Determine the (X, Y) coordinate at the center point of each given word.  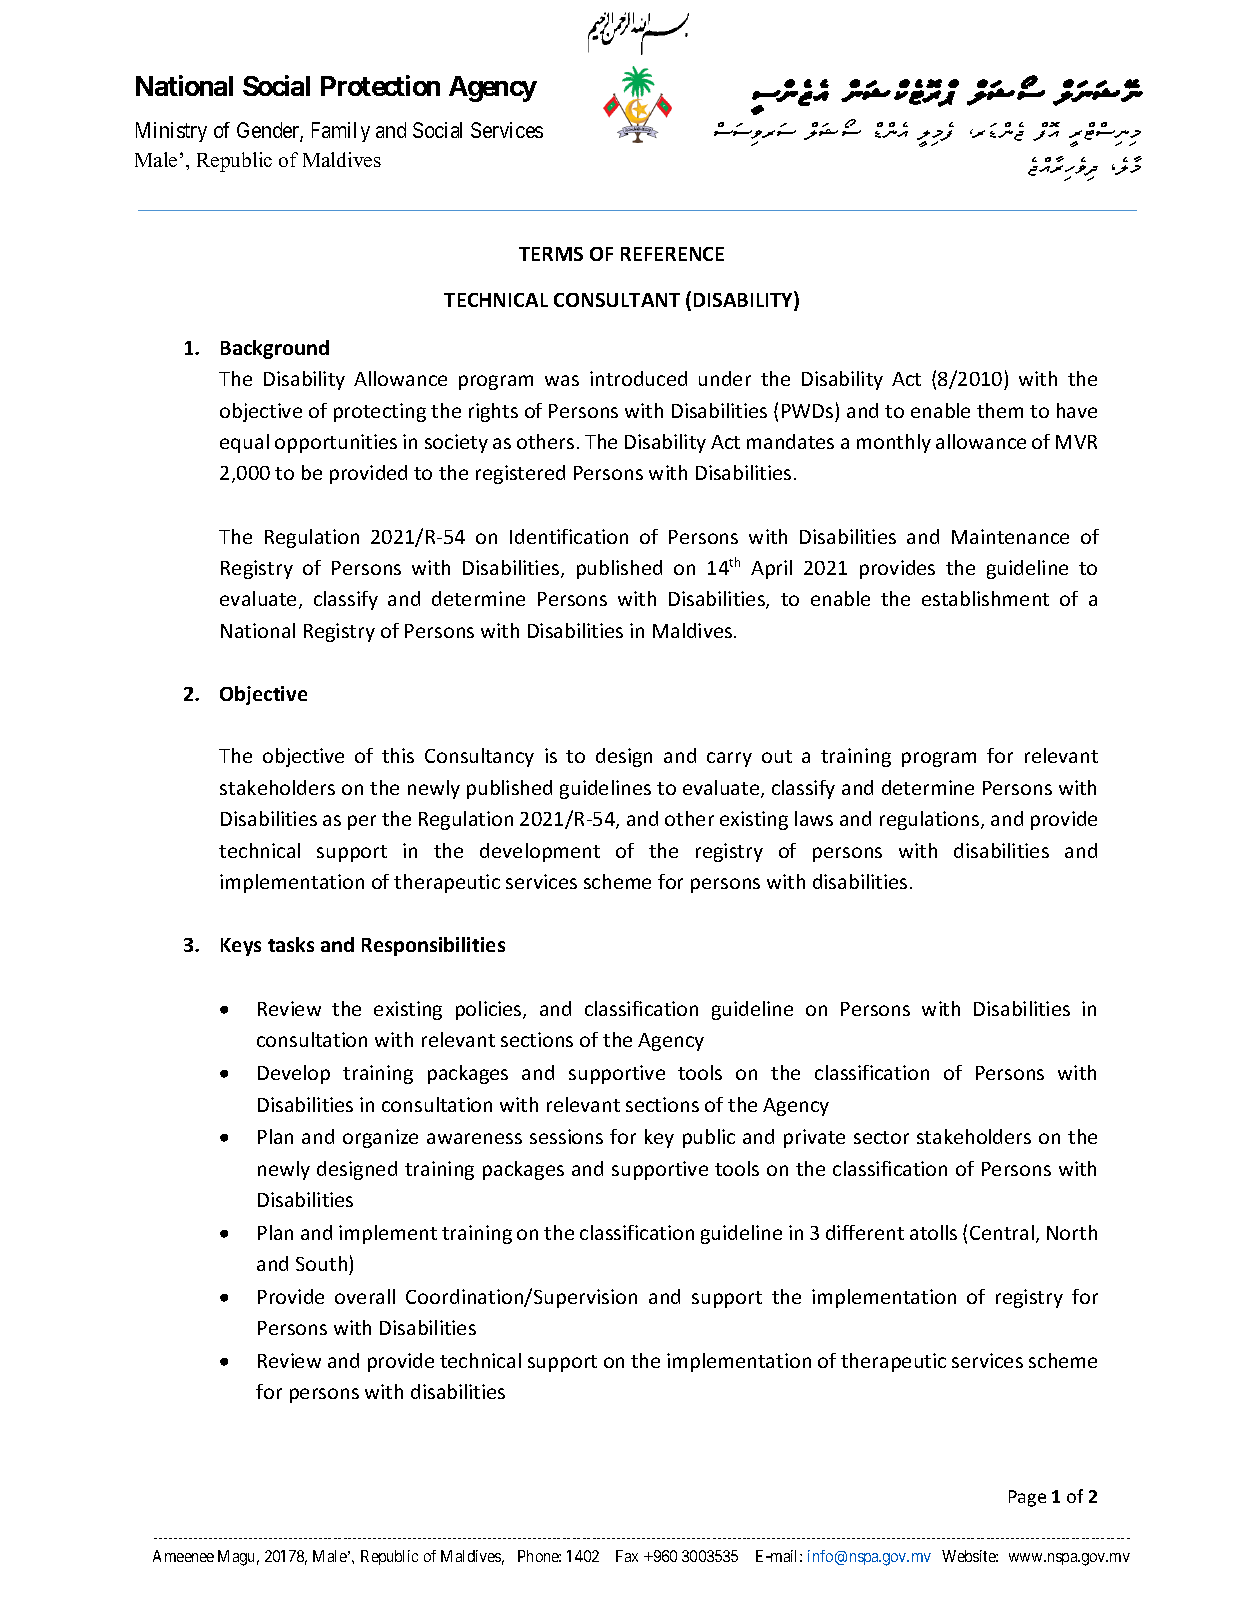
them (1000, 410)
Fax (627, 1556)
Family (341, 132)
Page (1027, 1498)
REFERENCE (672, 254)
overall (365, 1296)
